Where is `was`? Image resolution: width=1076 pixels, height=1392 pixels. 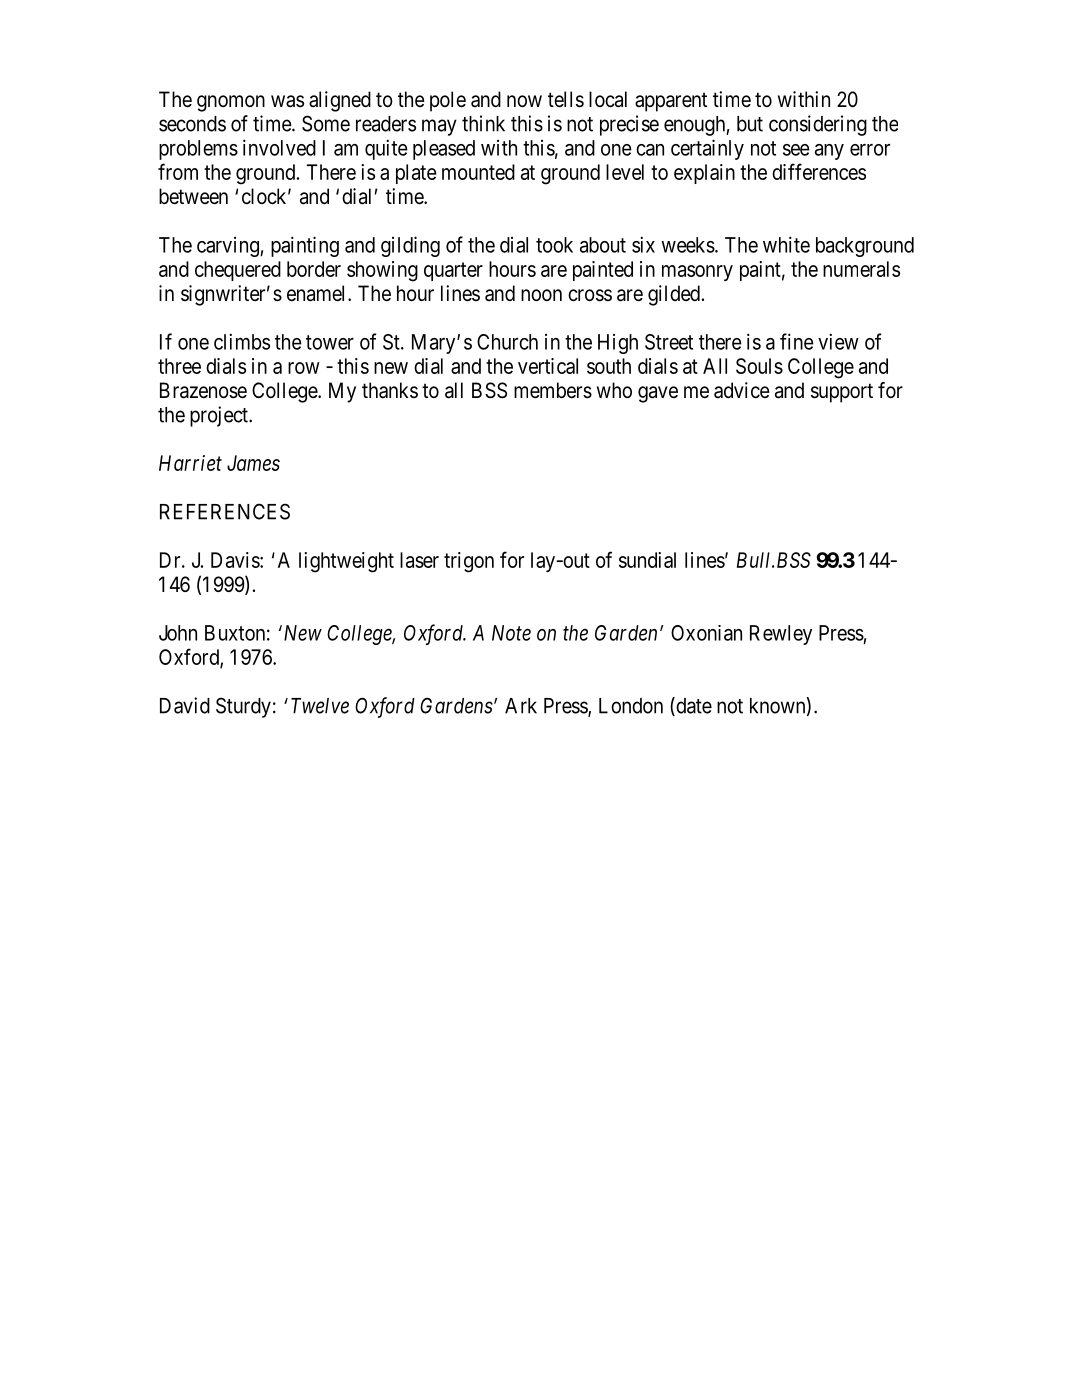
was is located at coordinates (287, 101).
